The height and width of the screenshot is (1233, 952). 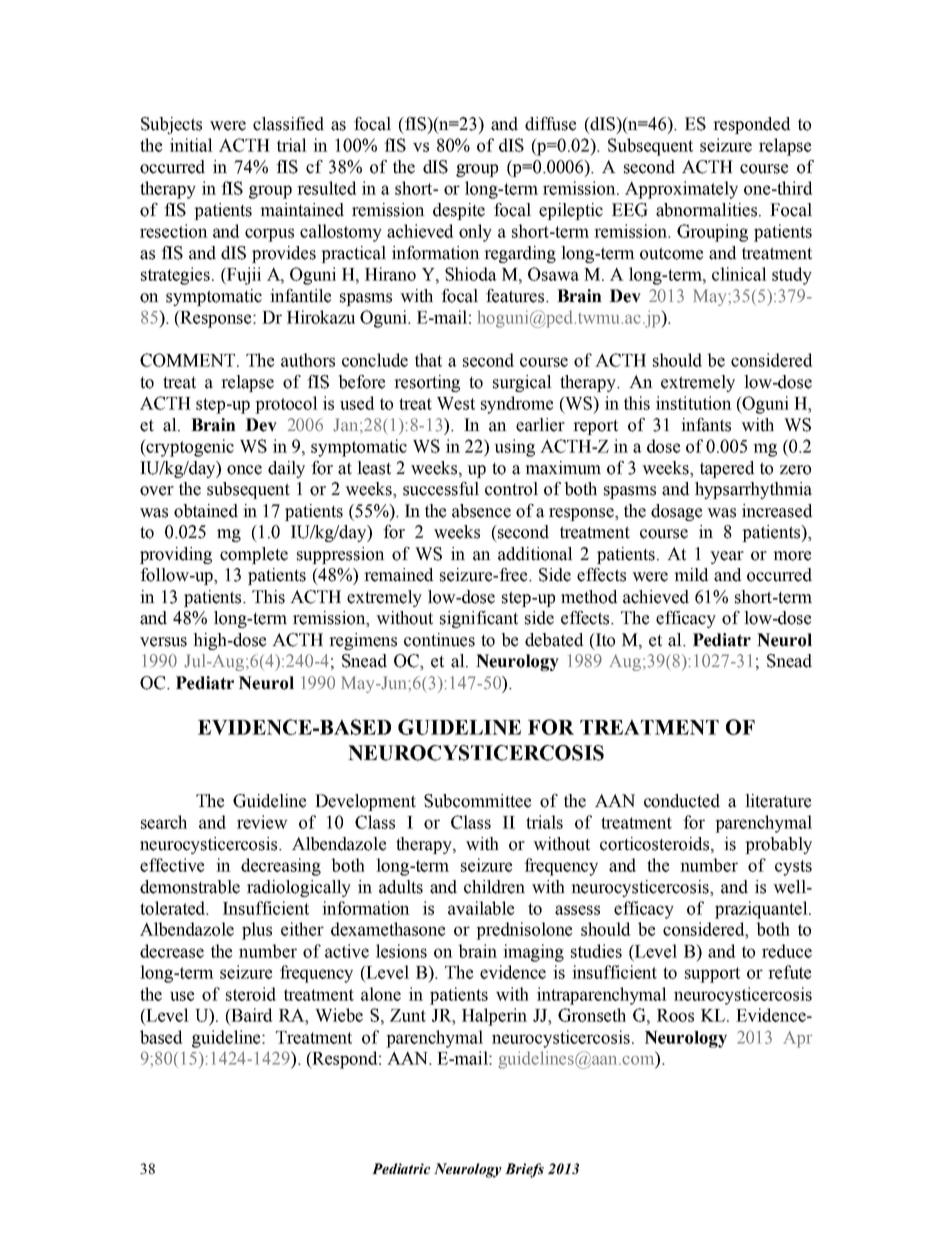 I want to click on initial, so click(x=191, y=145).
